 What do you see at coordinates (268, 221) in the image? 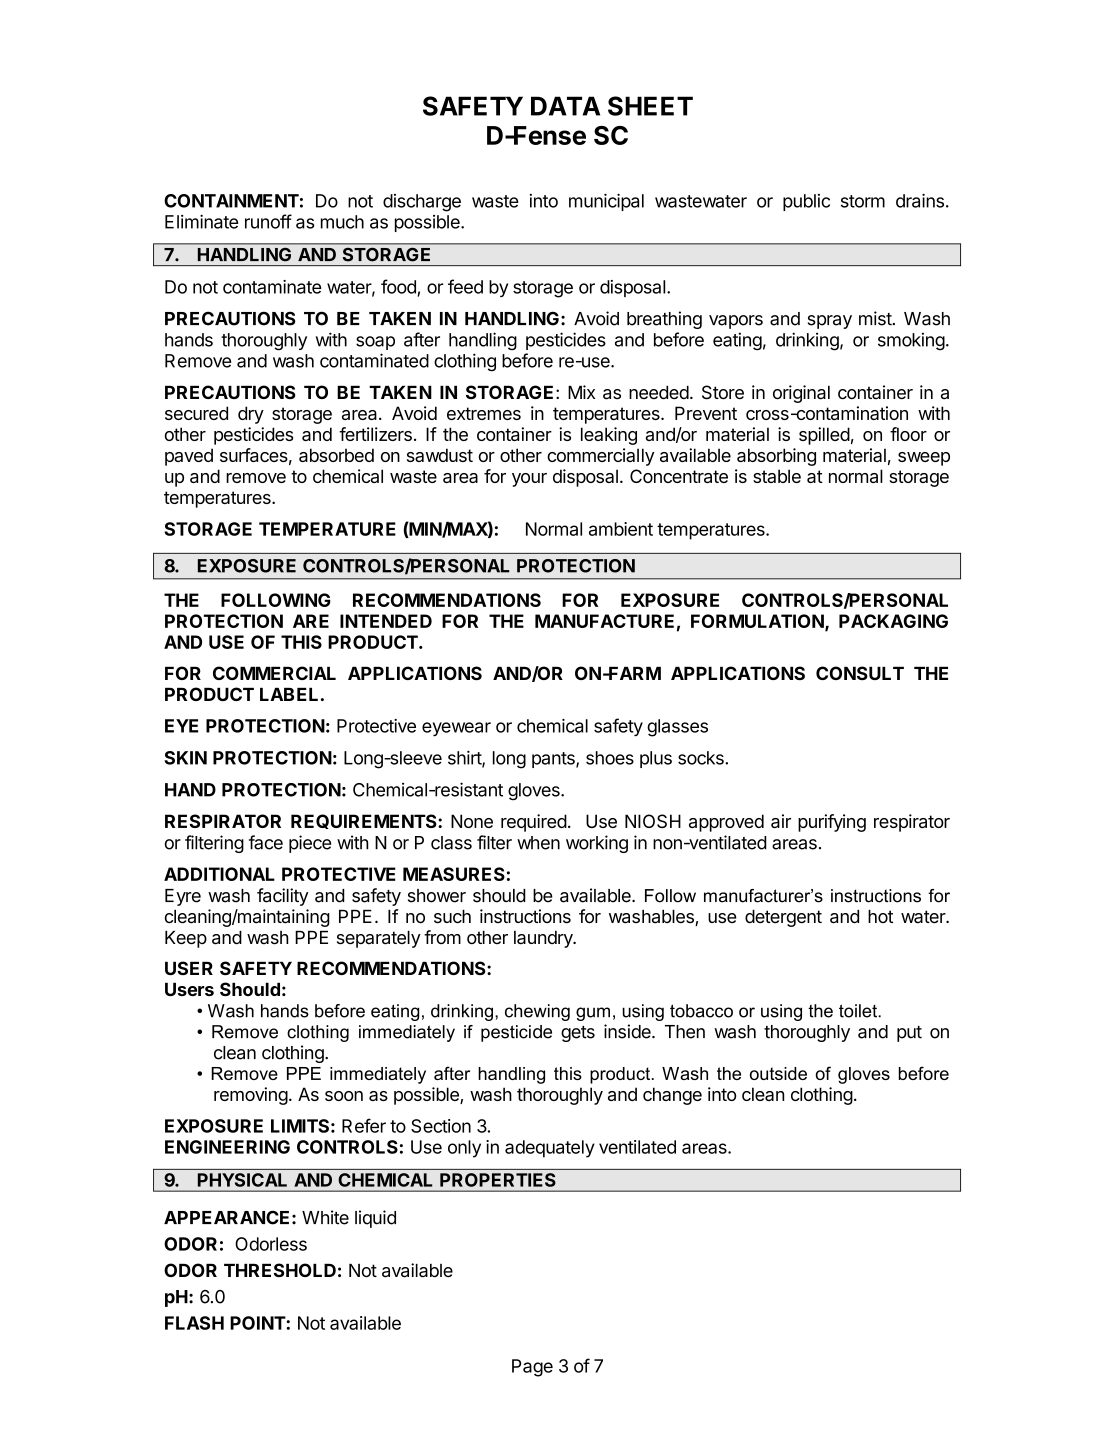
I see `runoff` at bounding box center [268, 221].
